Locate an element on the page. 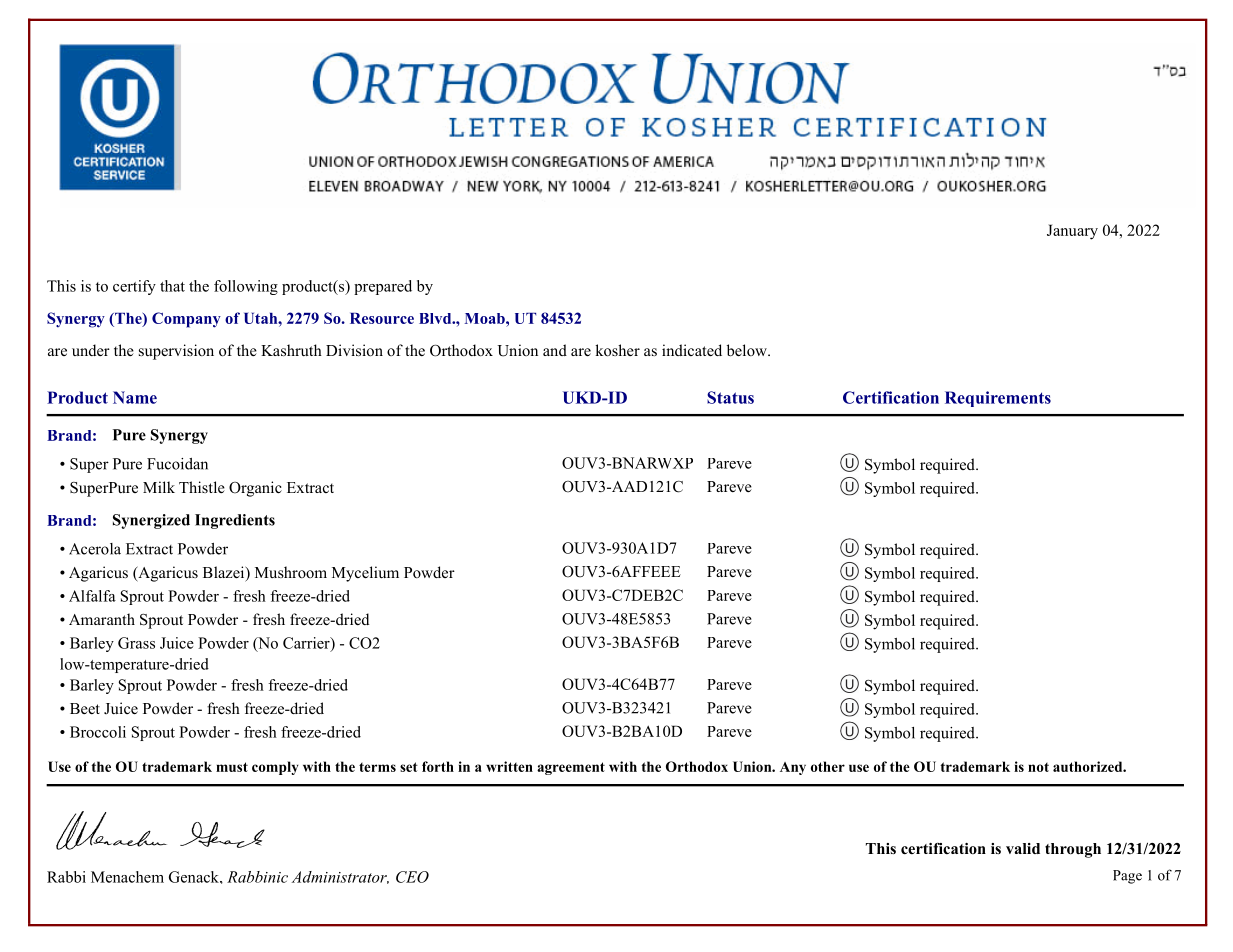  Genack is located at coordinates (195, 877).
